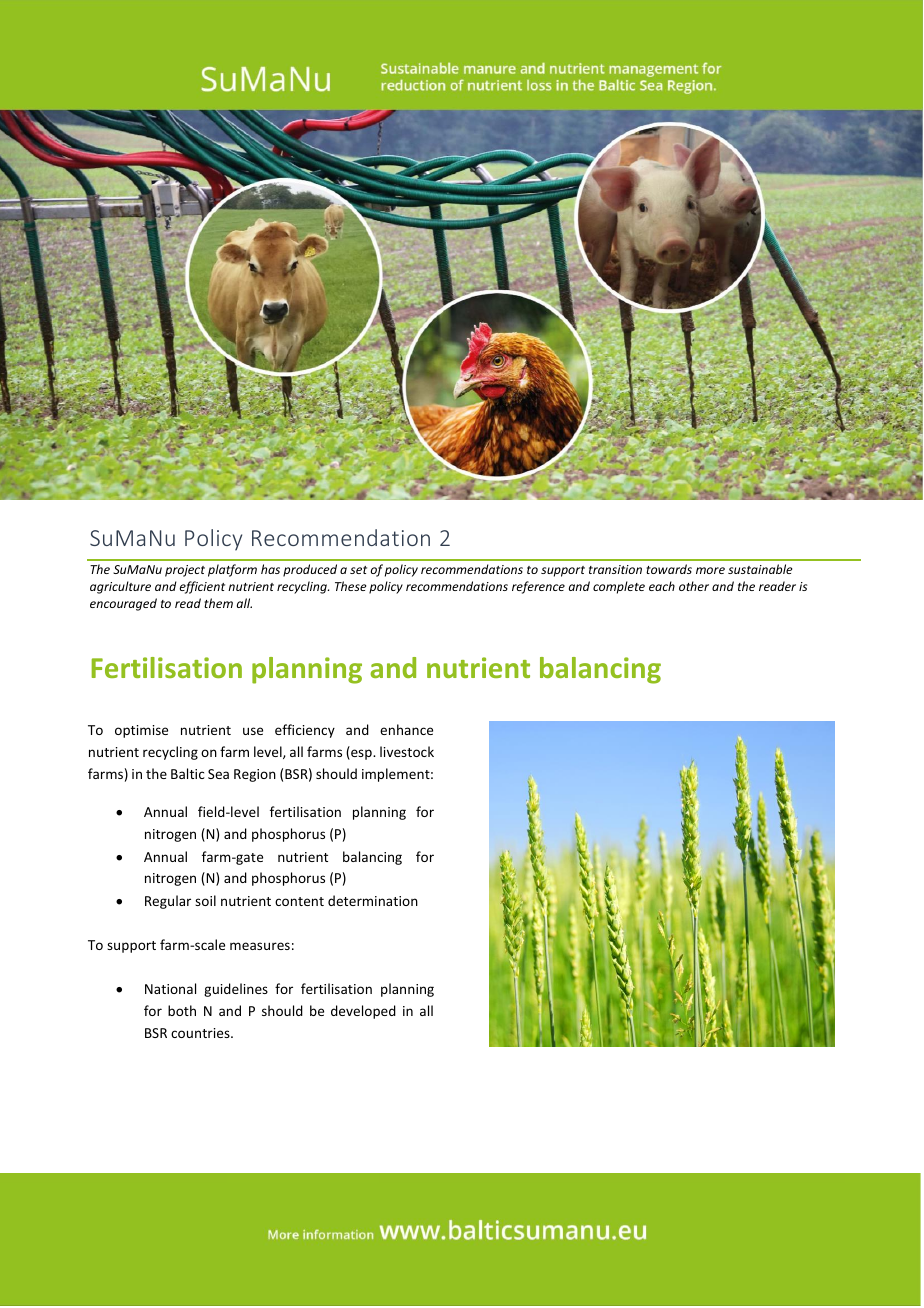 This image has height=1308, width=924. What do you see at coordinates (188, 773) in the image?
I see `Baltic` at bounding box center [188, 773].
